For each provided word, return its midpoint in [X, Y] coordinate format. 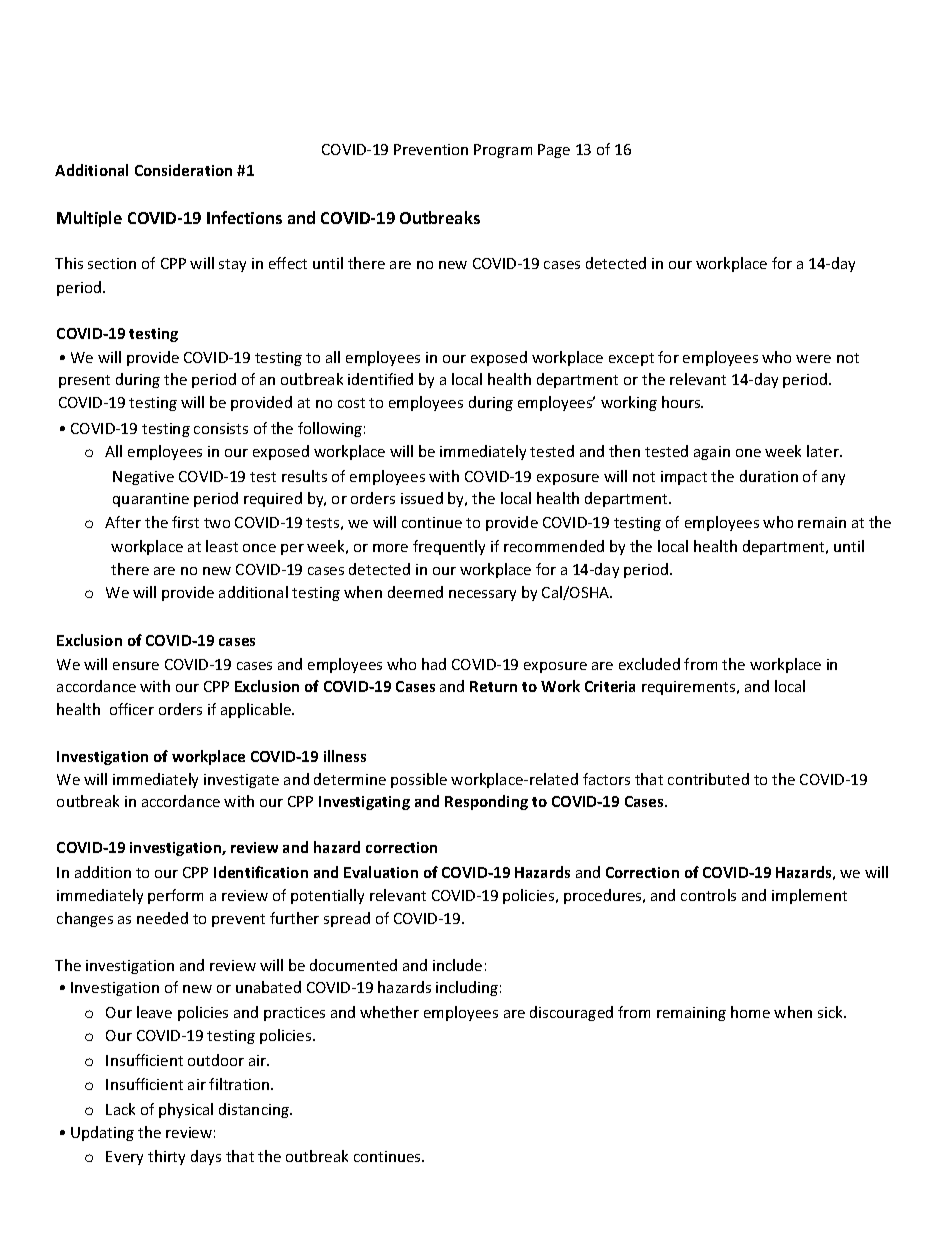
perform [175, 896]
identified [380, 379]
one [748, 453]
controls [708, 895]
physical [186, 1110]
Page [554, 151]
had [434, 664]
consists [221, 428]
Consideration [183, 170]
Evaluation [381, 872]
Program [503, 151]
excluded [649, 664]
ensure [136, 666]
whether [389, 1012]
